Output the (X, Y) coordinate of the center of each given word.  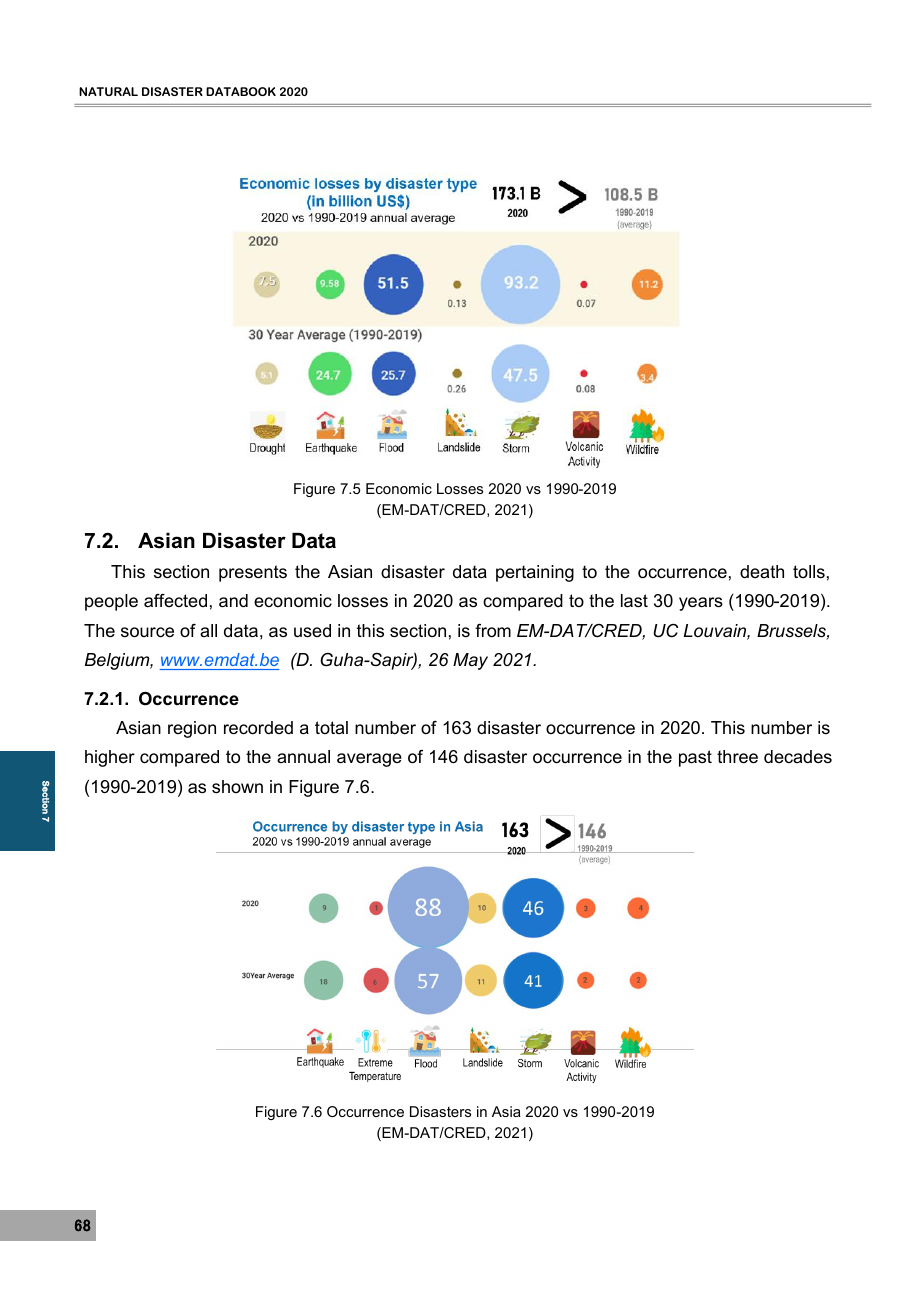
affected (175, 600)
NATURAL (108, 91)
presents (253, 573)
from (493, 631)
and (233, 601)
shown (237, 787)
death (762, 571)
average (369, 760)
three (737, 757)
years (701, 604)
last (634, 601)
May (470, 661)
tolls (809, 571)
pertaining (535, 573)
